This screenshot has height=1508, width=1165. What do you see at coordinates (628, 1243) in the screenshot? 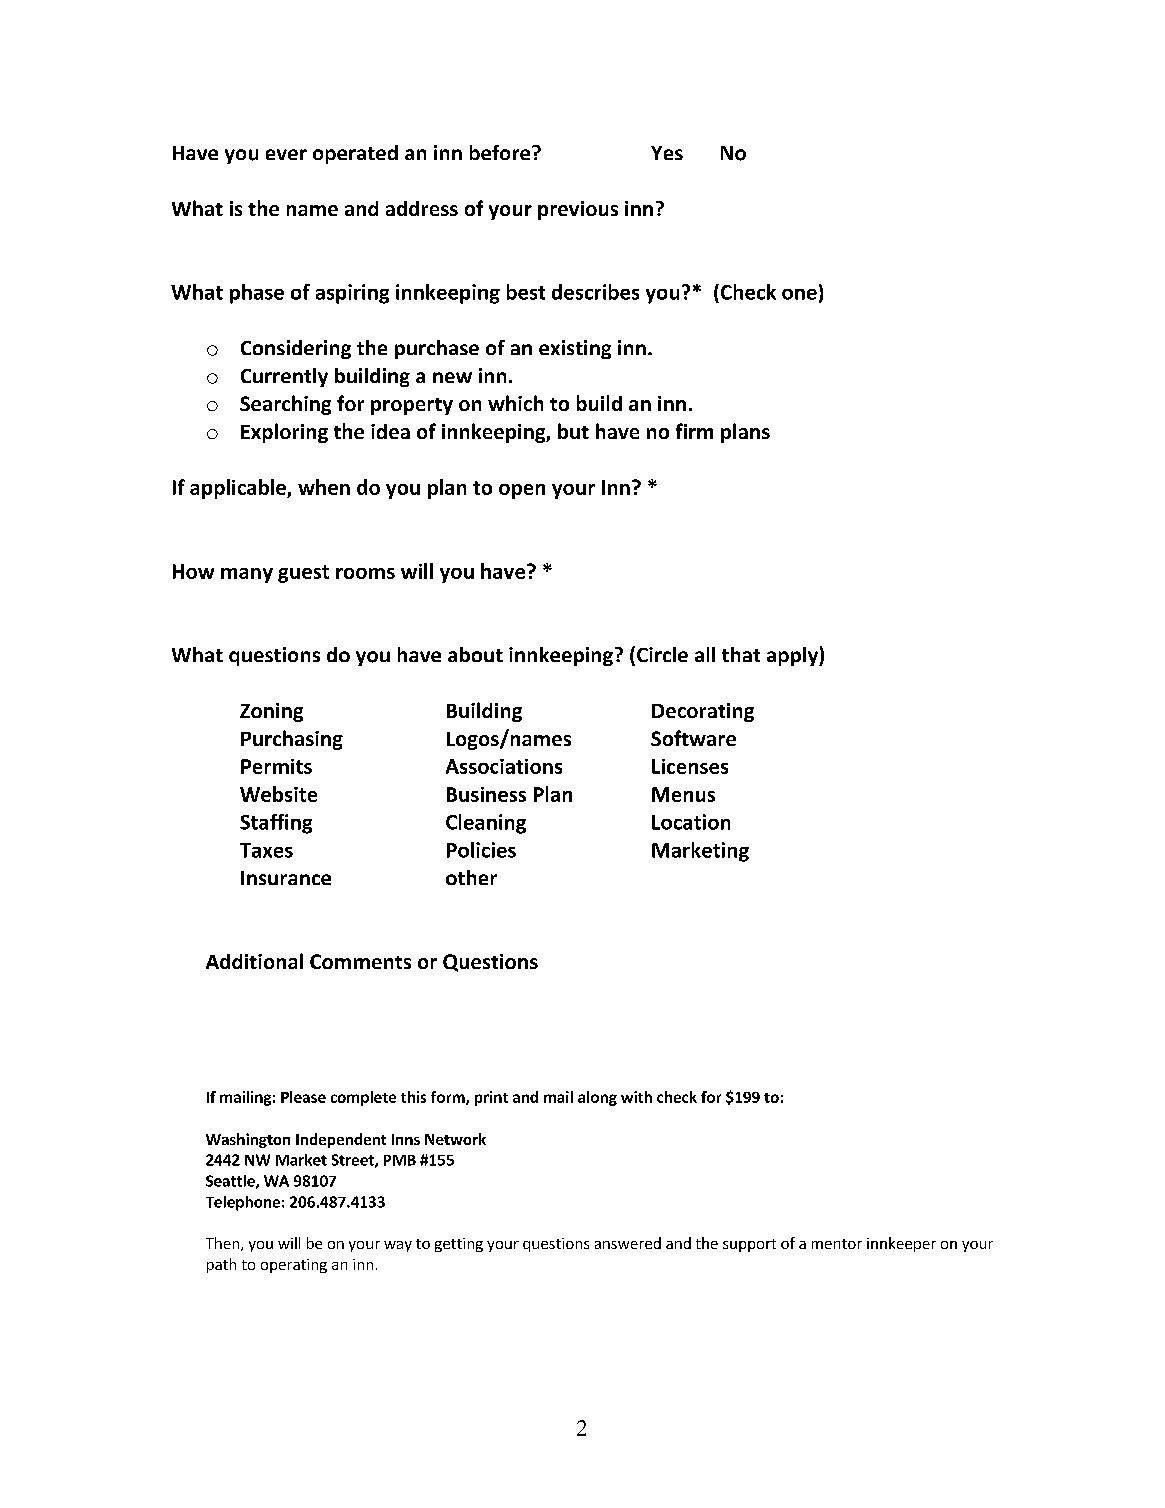
I see `answered` at bounding box center [628, 1243].
